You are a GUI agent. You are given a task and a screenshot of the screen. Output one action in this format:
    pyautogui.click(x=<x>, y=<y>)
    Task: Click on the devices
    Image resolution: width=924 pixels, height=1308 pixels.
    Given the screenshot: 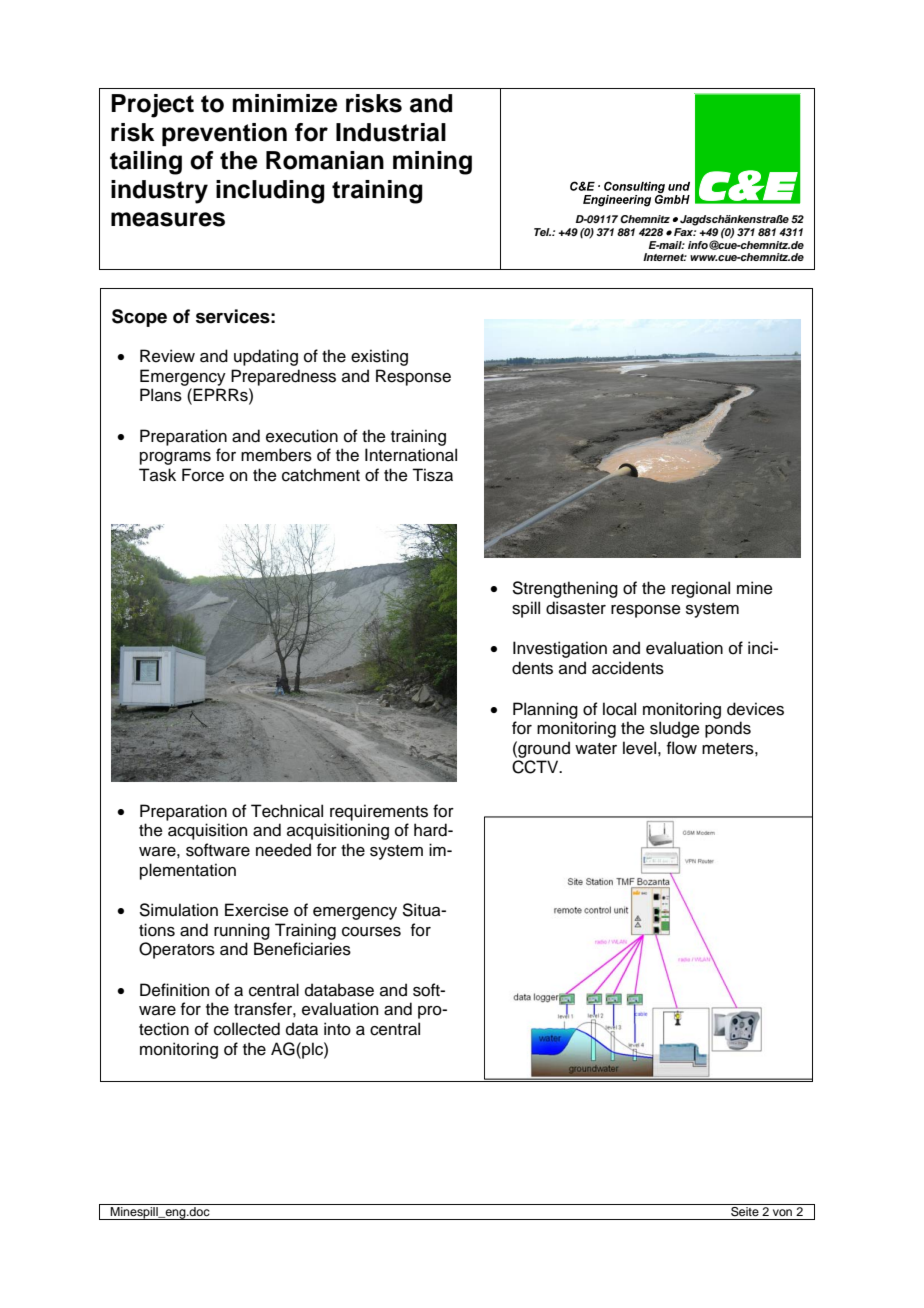 What is the action you would take?
    pyautogui.click(x=755, y=709)
